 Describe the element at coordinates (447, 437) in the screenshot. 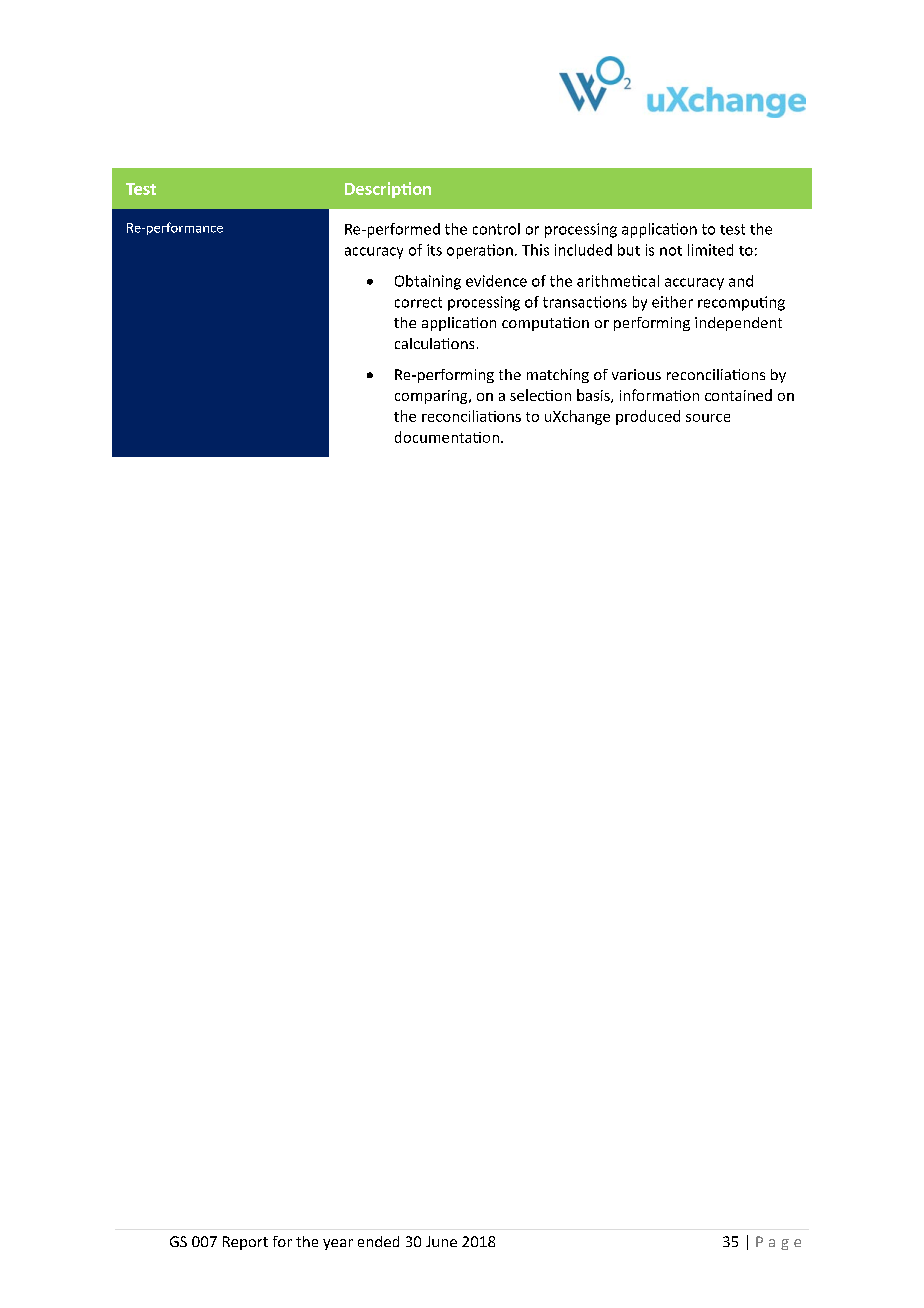

I see `documentation` at that location.
